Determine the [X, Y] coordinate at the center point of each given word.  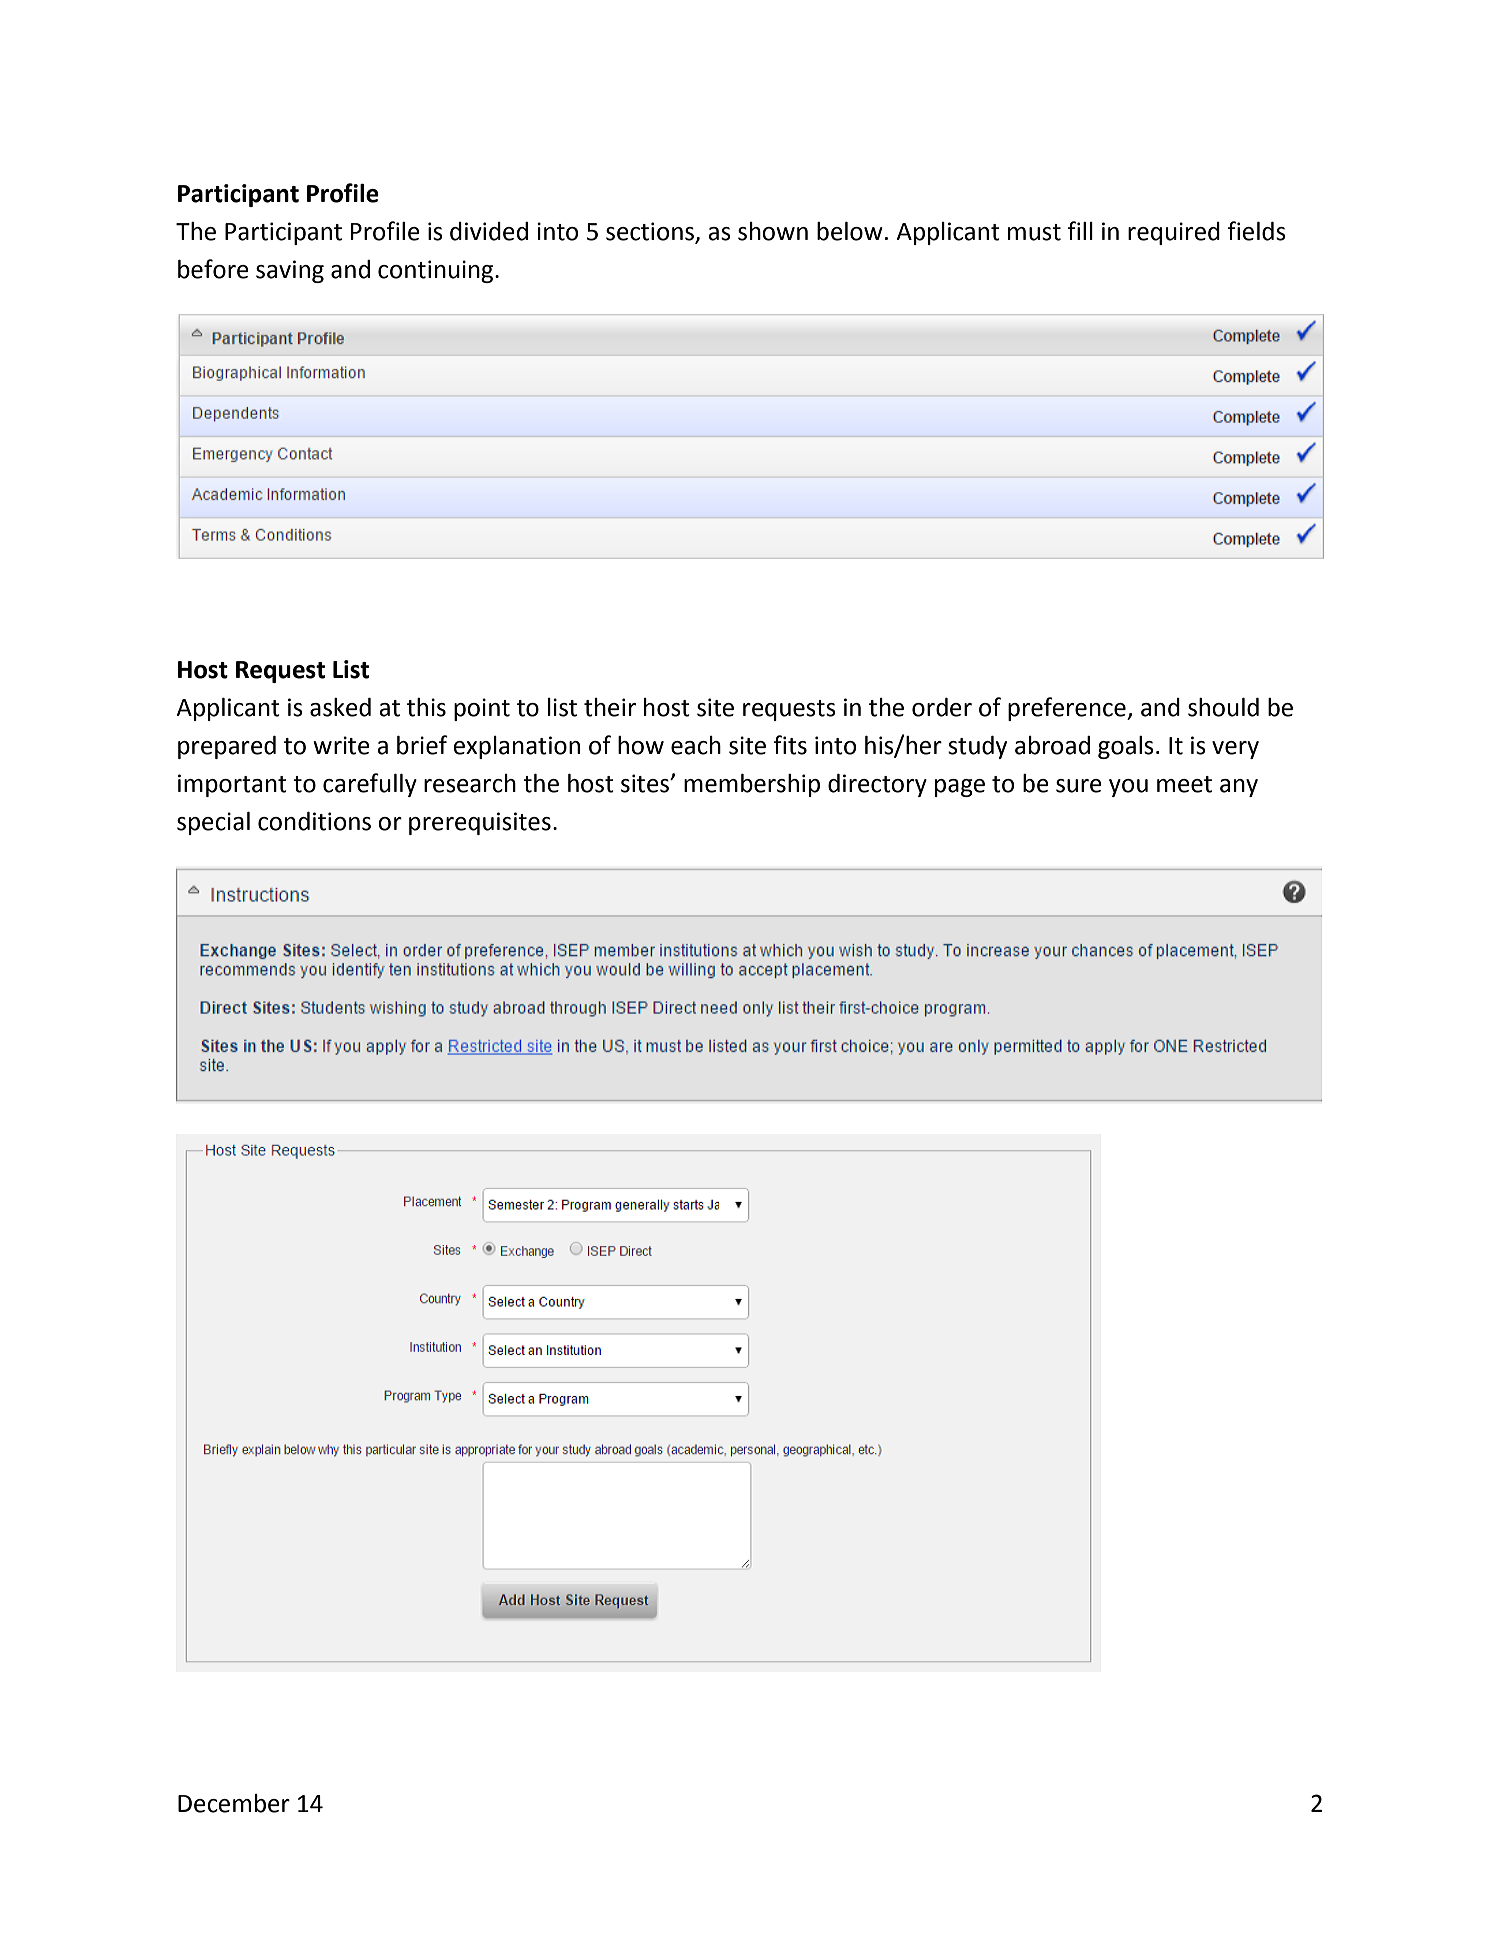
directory [877, 785]
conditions [314, 821]
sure [1079, 786]
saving [290, 271]
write [341, 745]
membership [752, 785]
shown [773, 231]
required [1174, 233]
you [1128, 788]
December [234, 1803]
